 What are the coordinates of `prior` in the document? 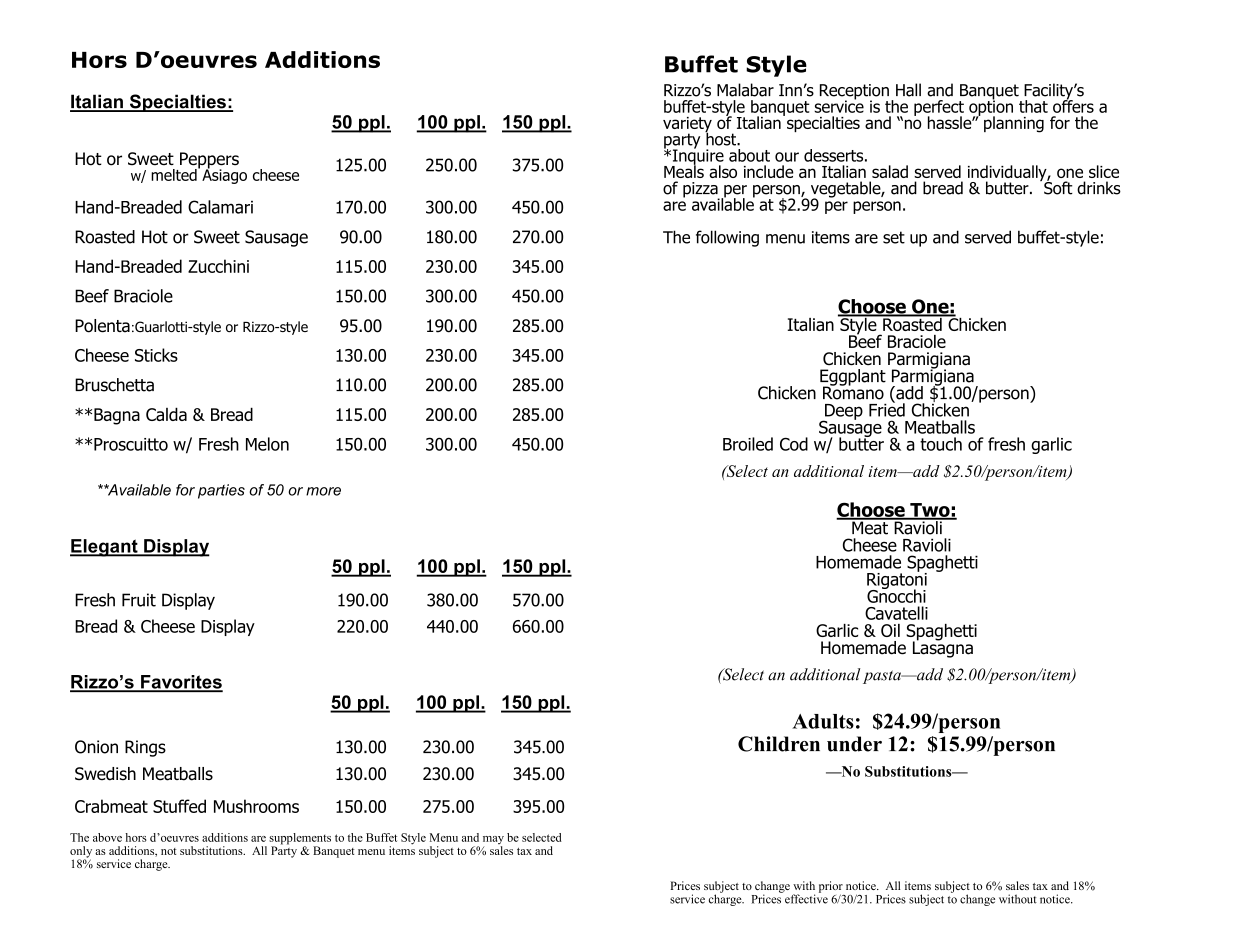 It's located at (831, 888).
